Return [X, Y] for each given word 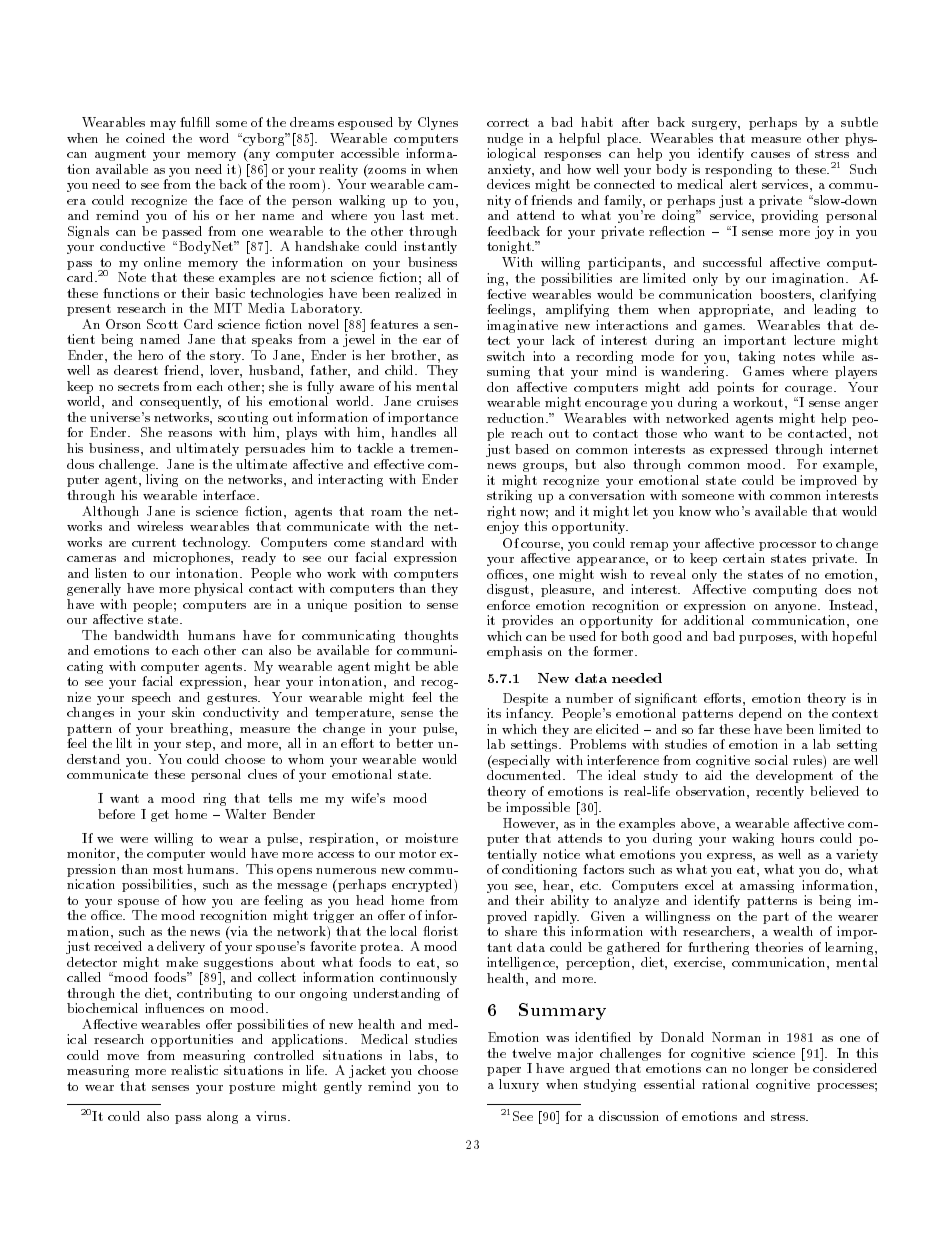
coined [145, 138]
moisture [431, 838]
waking [753, 839]
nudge [505, 141]
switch [506, 356]
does [838, 589]
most [168, 869]
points [735, 388]
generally [94, 589]
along [222, 1117]
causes [770, 155]
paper [504, 1071]
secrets [138, 386]
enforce [508, 605]
